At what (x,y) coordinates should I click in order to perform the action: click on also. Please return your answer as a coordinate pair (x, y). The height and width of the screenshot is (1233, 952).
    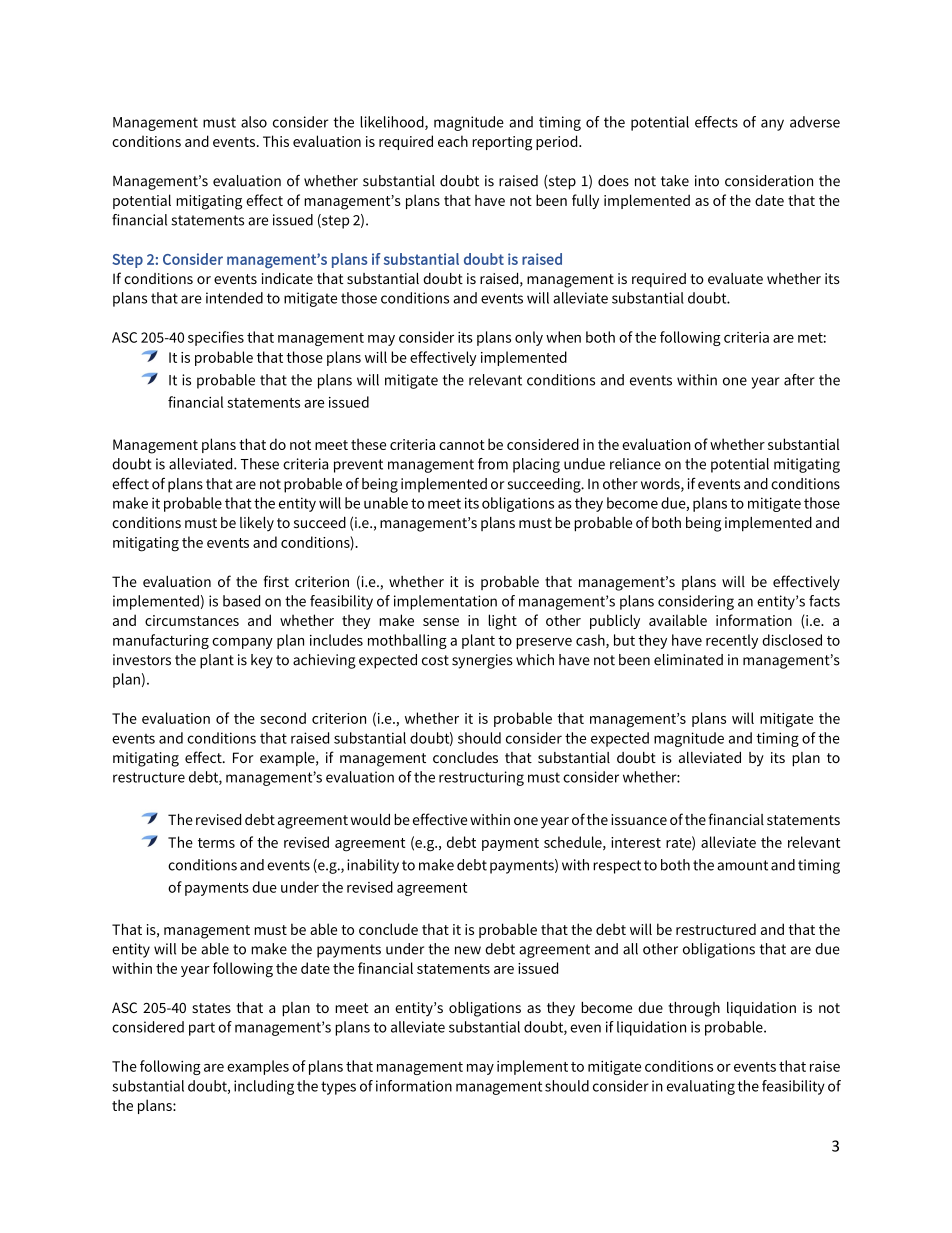
    Looking at the image, I should click on (254, 122).
